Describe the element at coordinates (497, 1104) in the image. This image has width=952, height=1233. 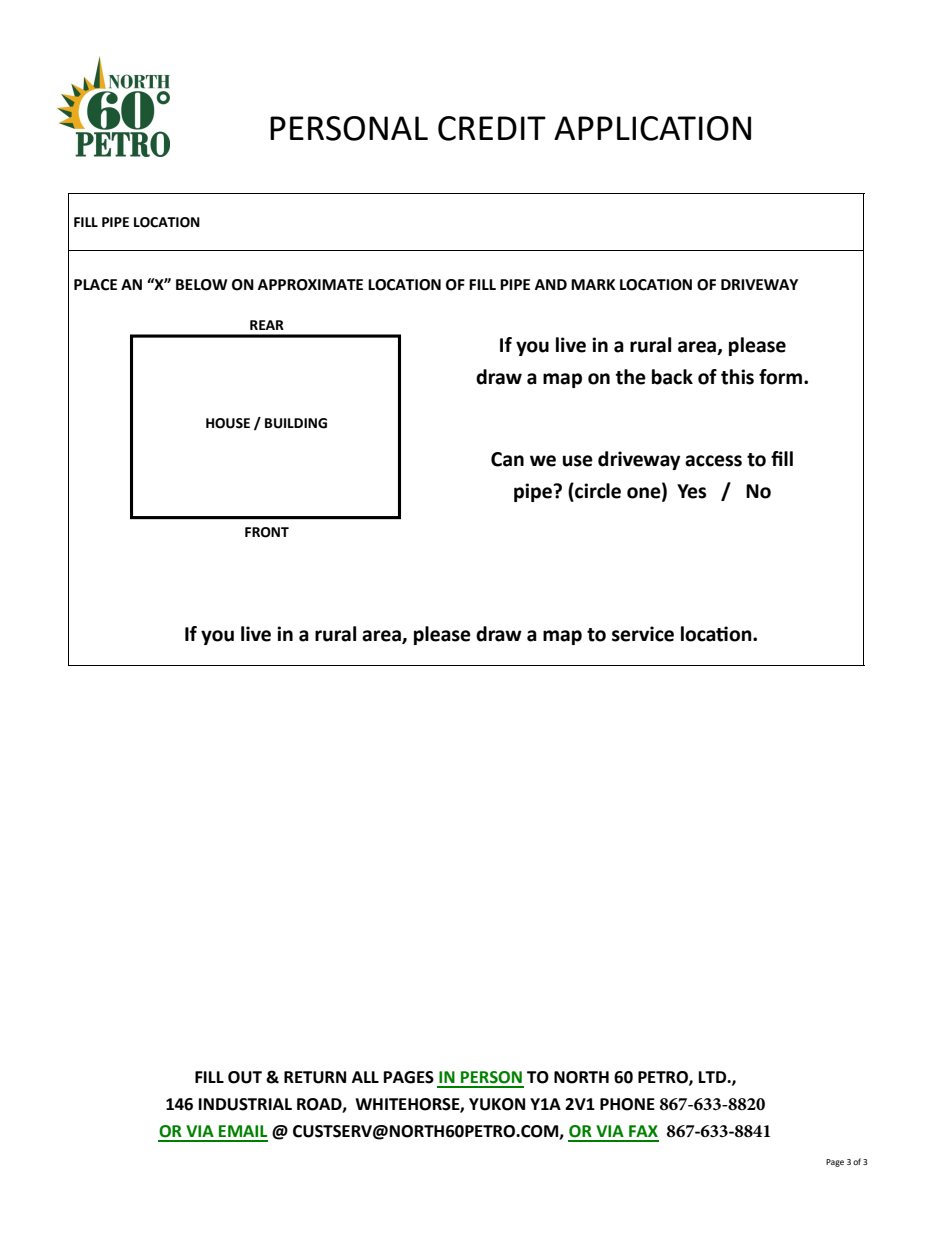
I see `YUKON` at that location.
